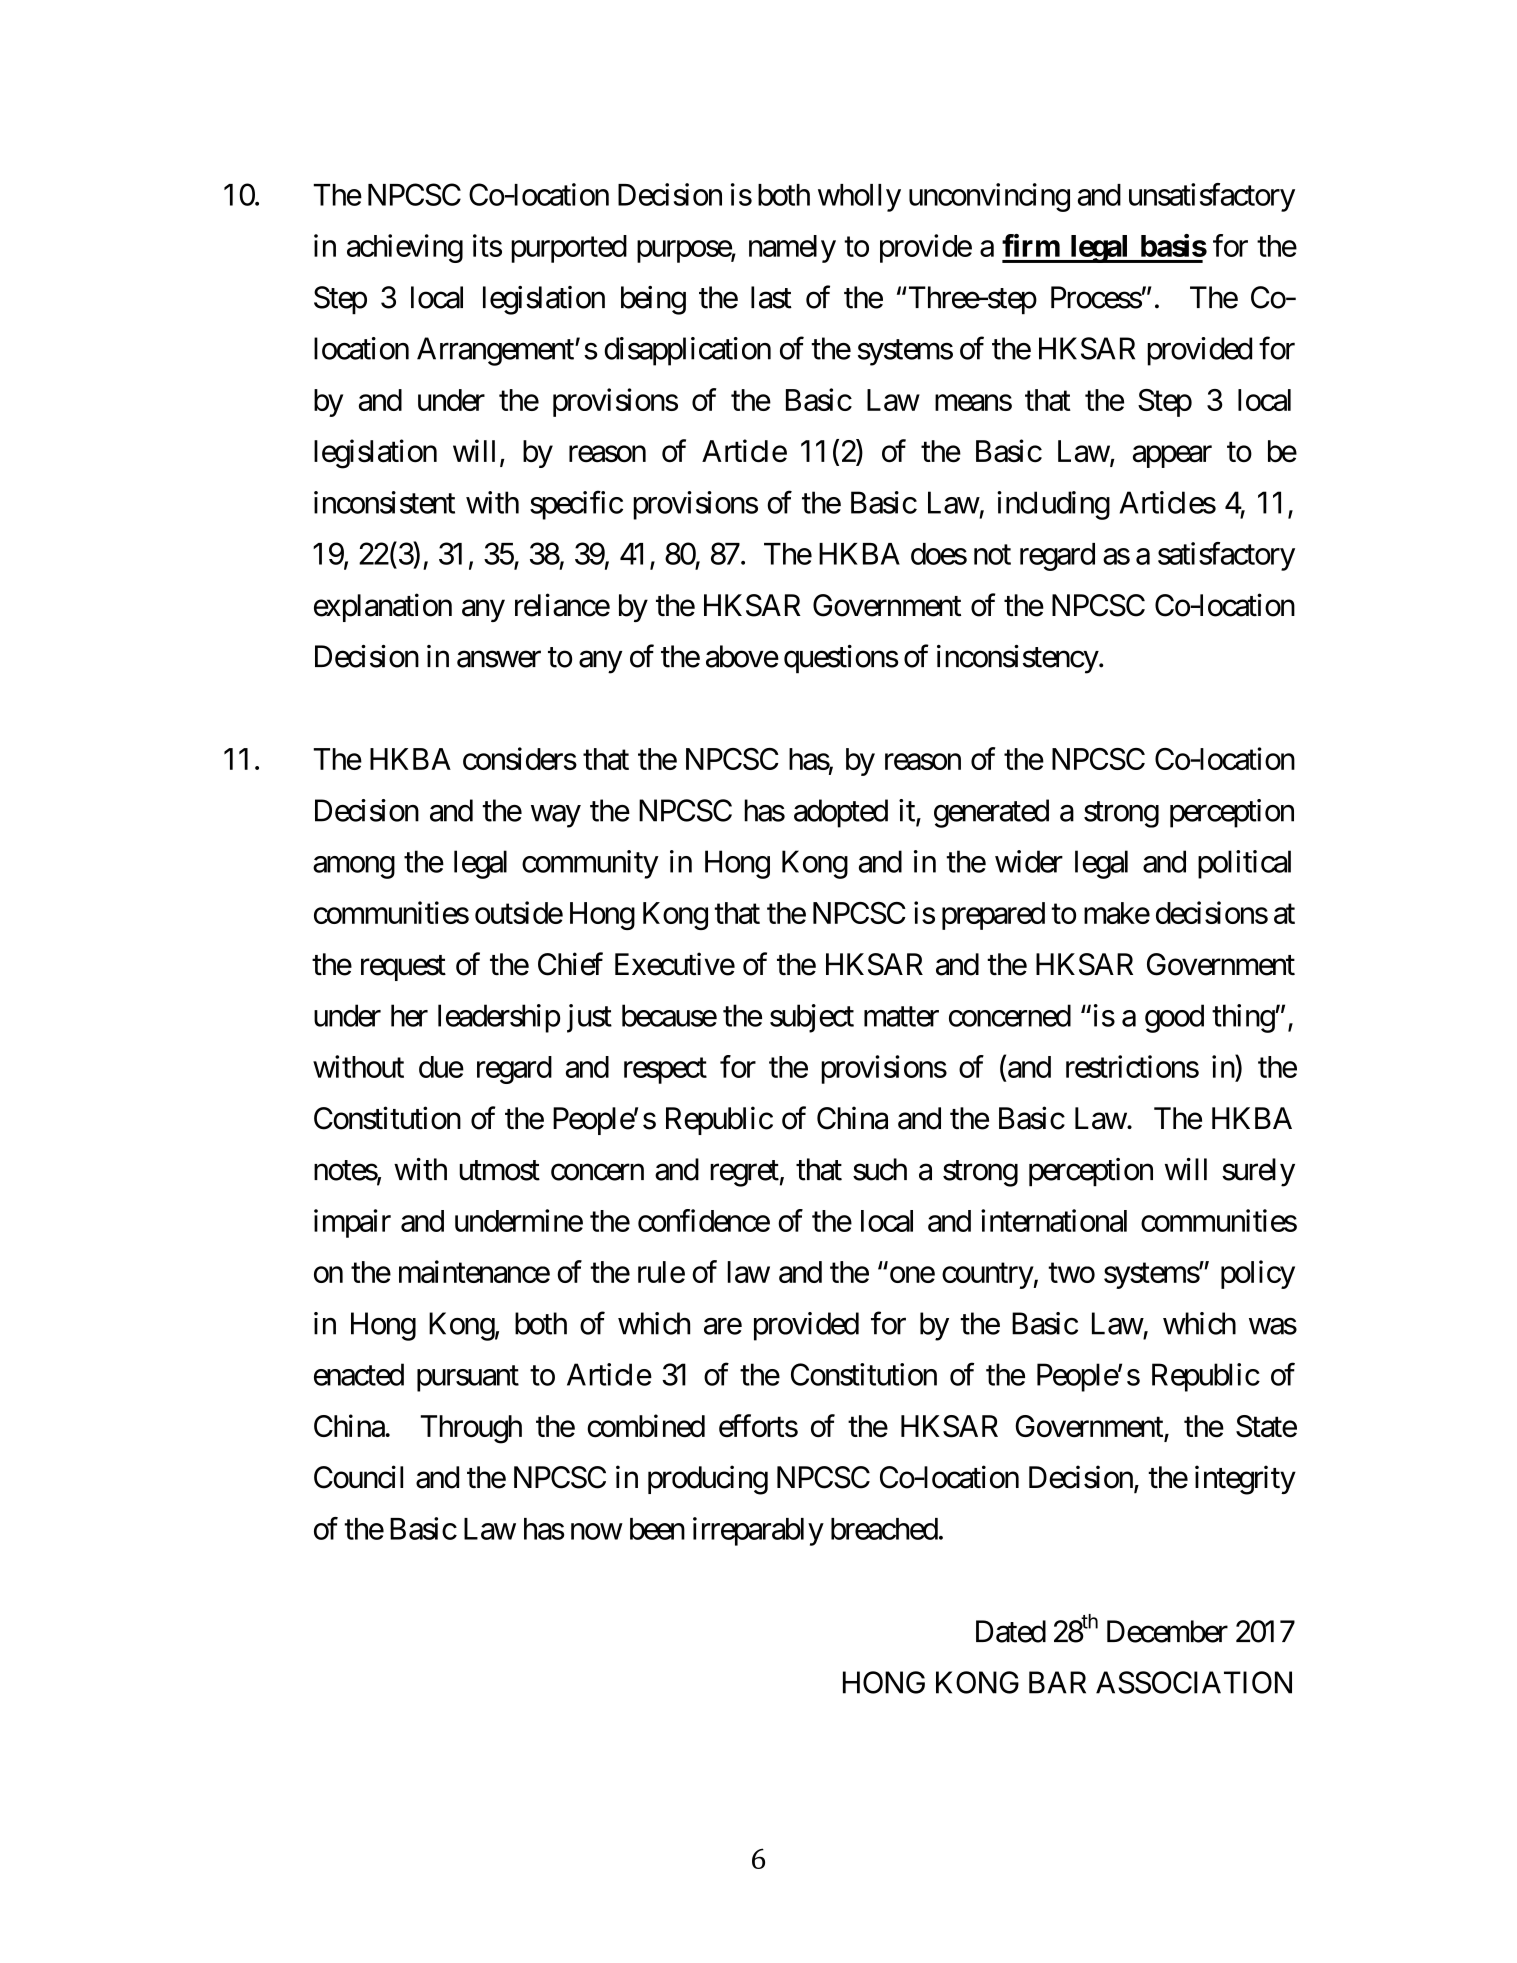  I want to click on Council, so click(358, 1477).
